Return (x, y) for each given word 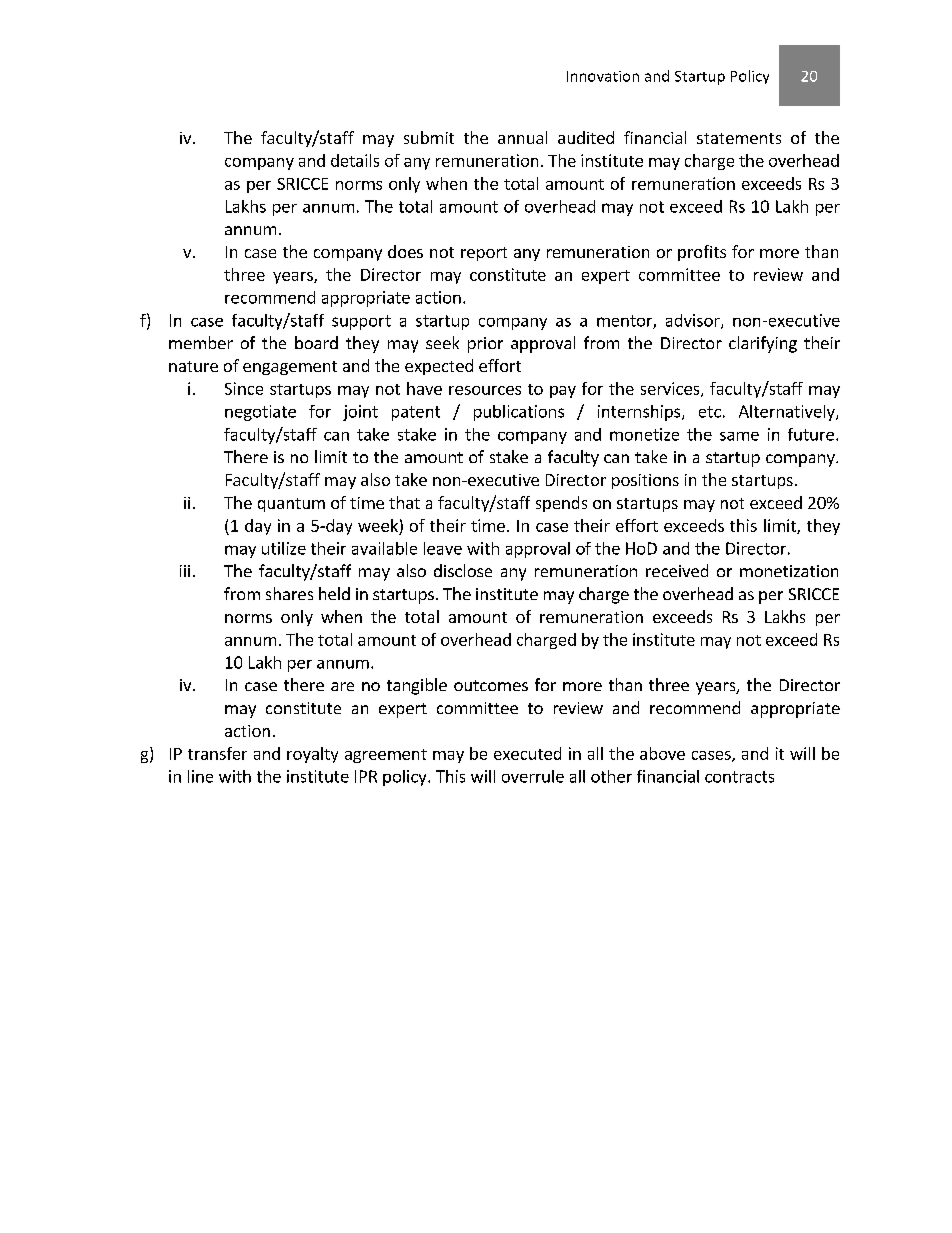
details (355, 160)
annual (522, 137)
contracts (739, 777)
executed (527, 753)
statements (739, 138)
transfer (217, 753)
